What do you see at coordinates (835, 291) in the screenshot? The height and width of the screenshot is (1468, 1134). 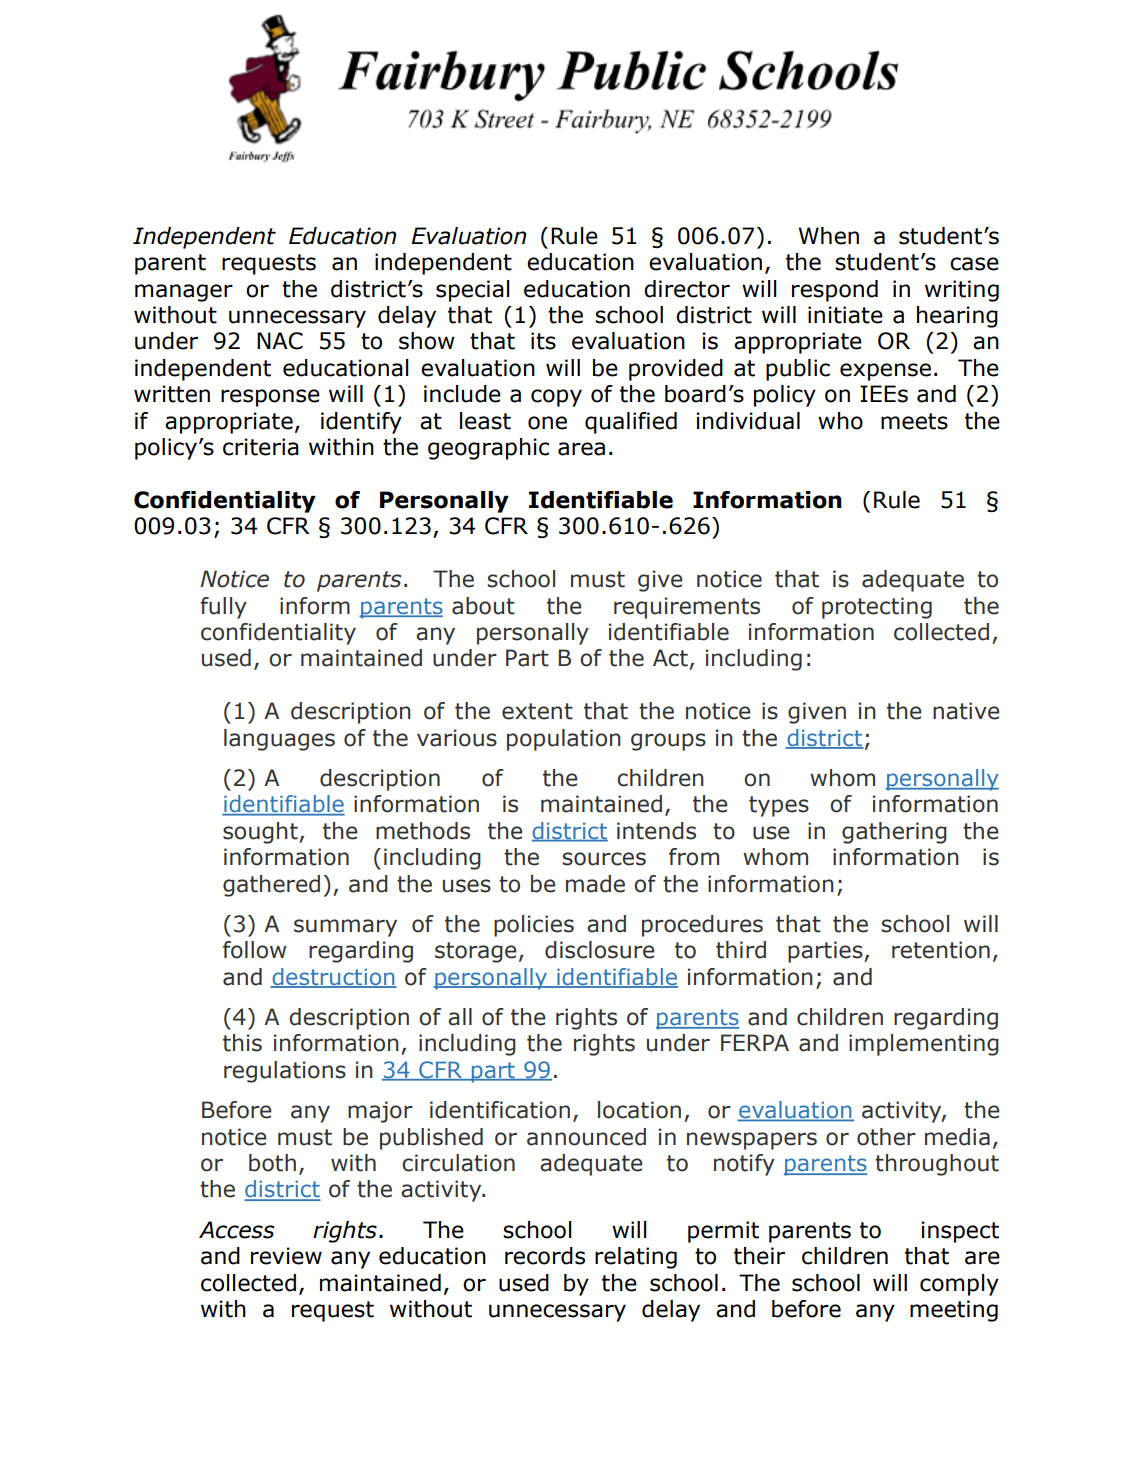 I see `respond` at bounding box center [835, 291].
